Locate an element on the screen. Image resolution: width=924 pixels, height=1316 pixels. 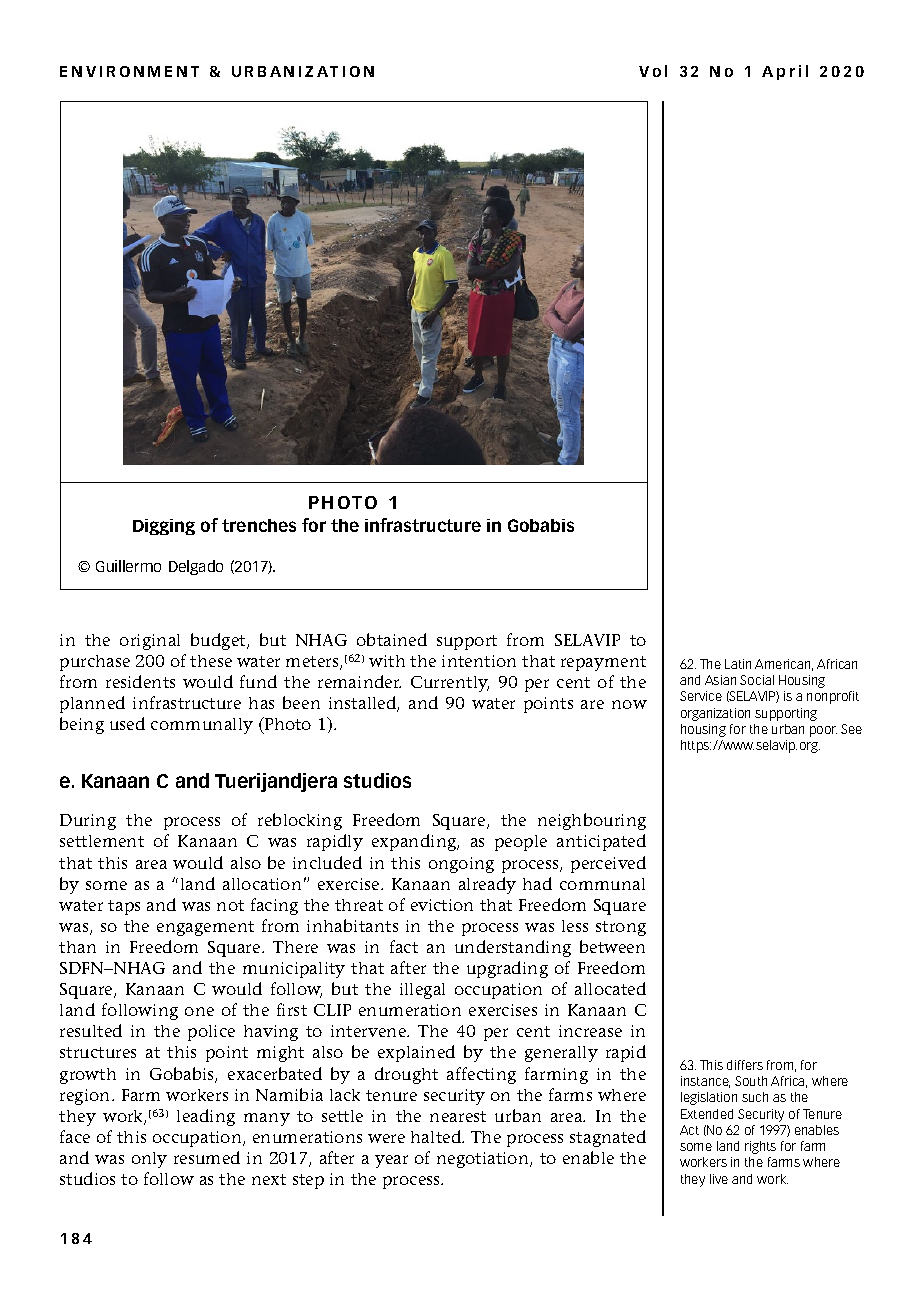
already is located at coordinates (487, 885).
